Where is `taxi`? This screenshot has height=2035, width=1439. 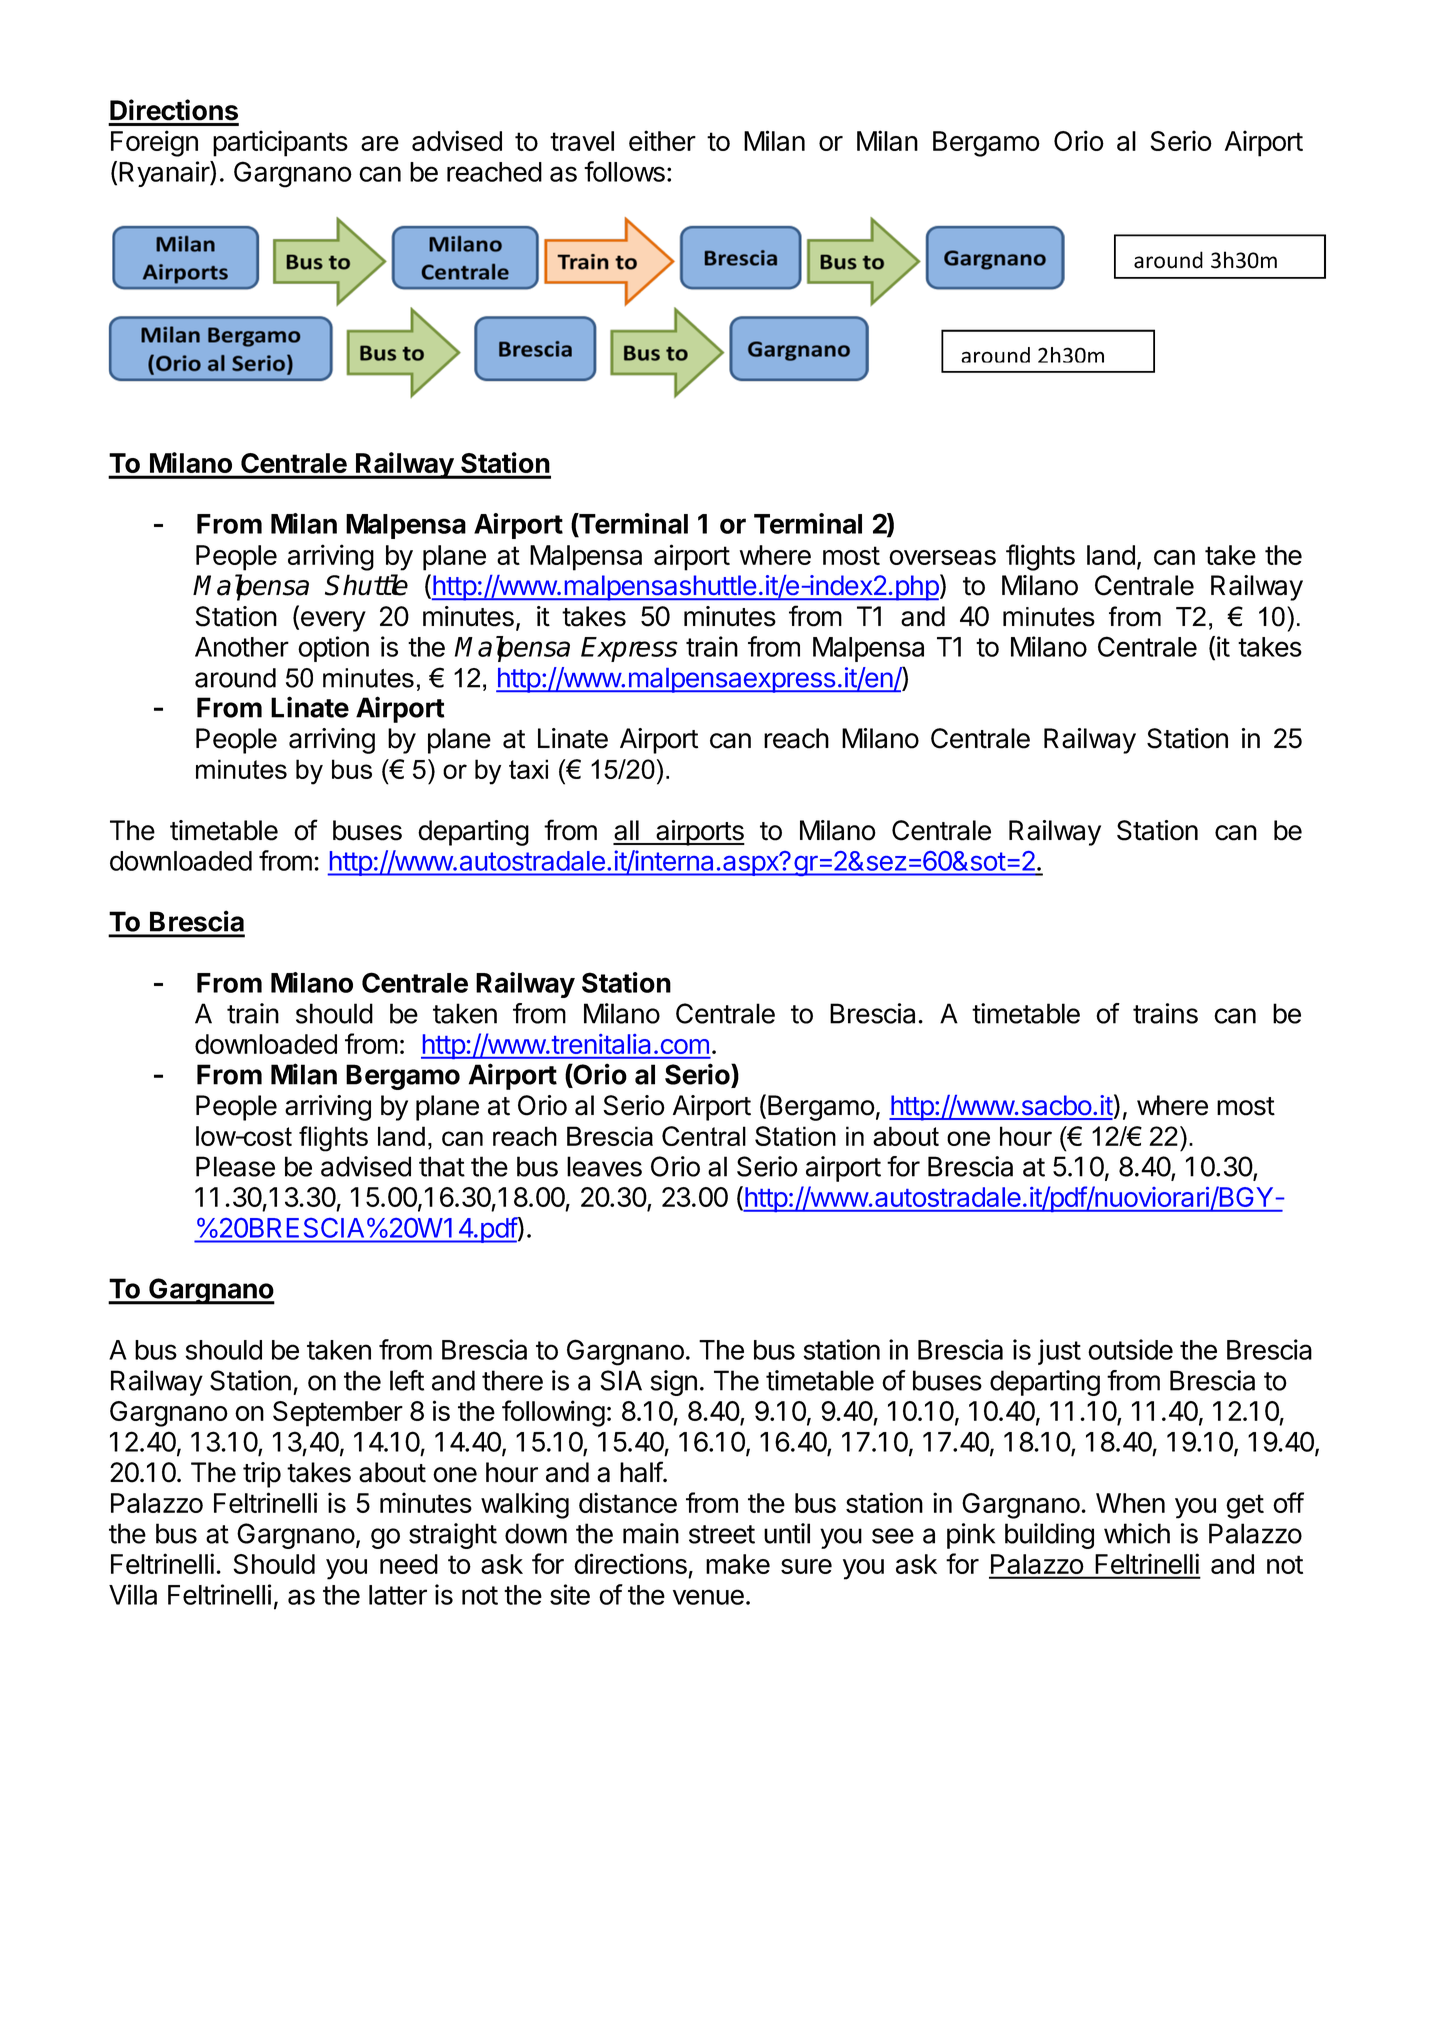 taxi is located at coordinates (528, 769).
